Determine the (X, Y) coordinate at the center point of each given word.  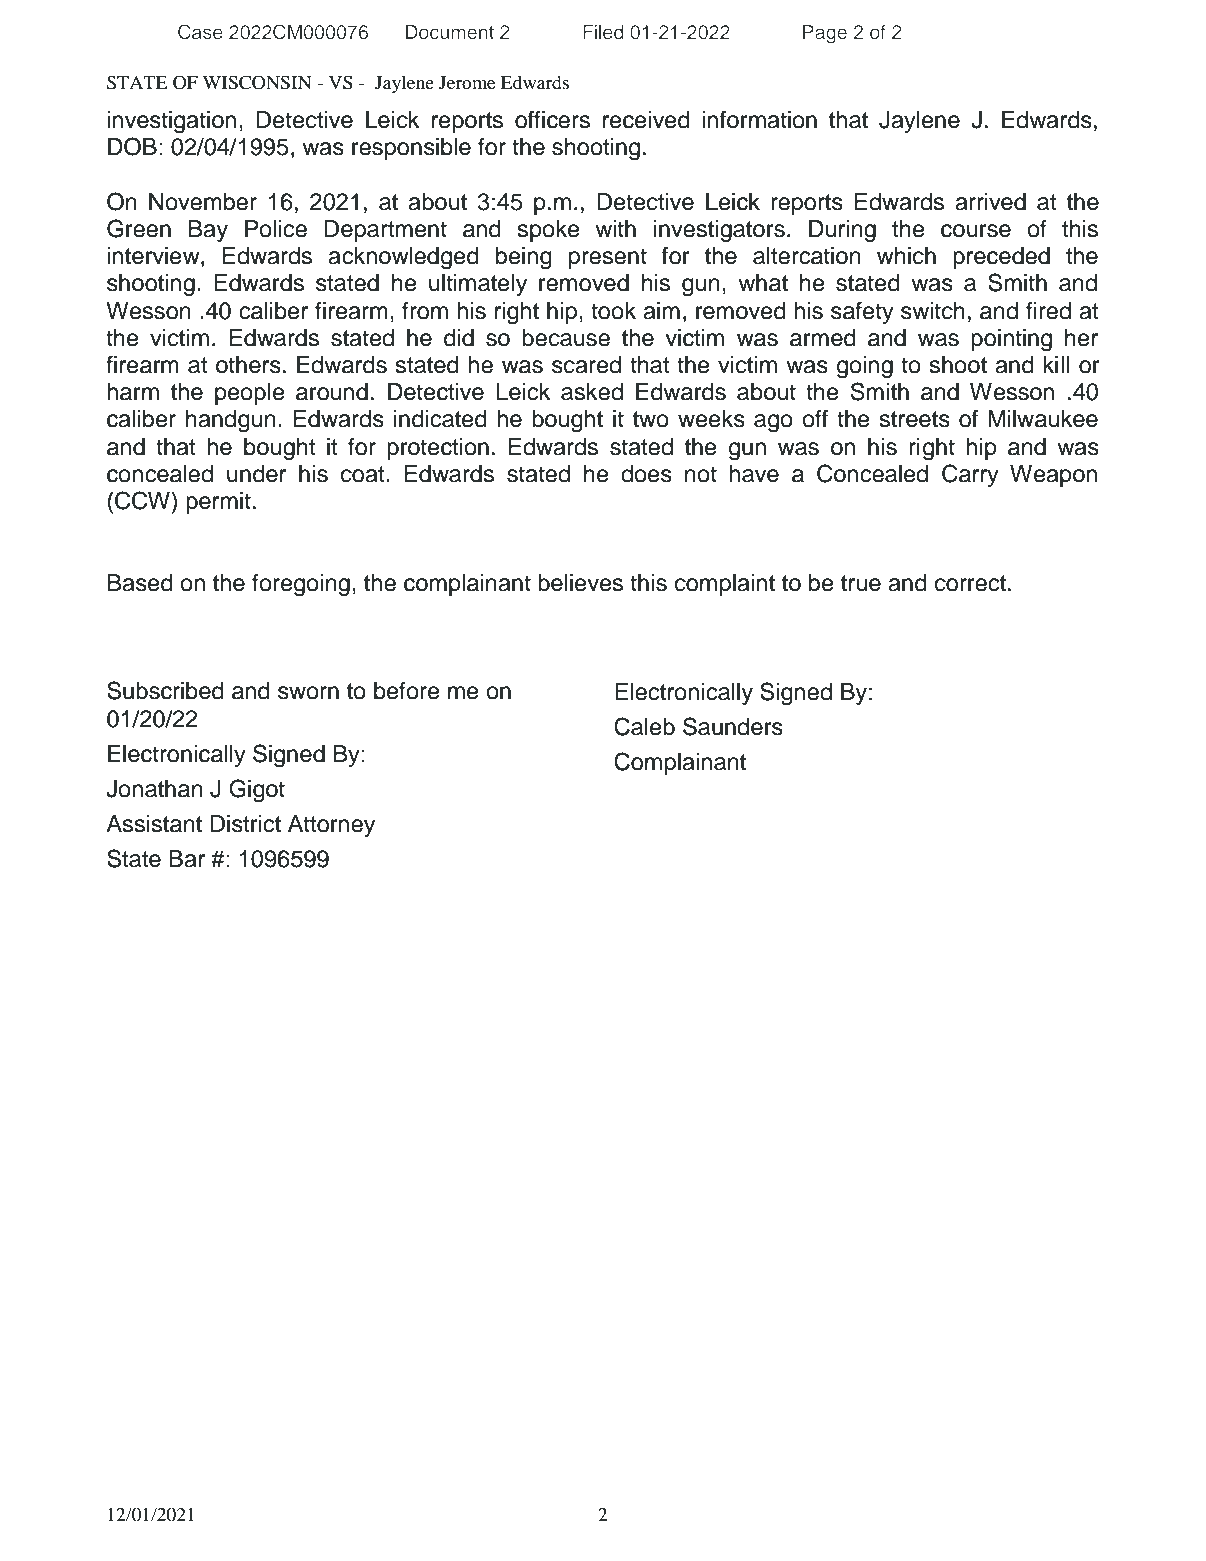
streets (914, 419)
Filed (603, 32)
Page (825, 34)
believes (580, 583)
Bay (208, 231)
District (245, 824)
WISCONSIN (257, 82)
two (651, 419)
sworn (308, 693)
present (608, 258)
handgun (231, 421)
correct (970, 583)
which (906, 256)
